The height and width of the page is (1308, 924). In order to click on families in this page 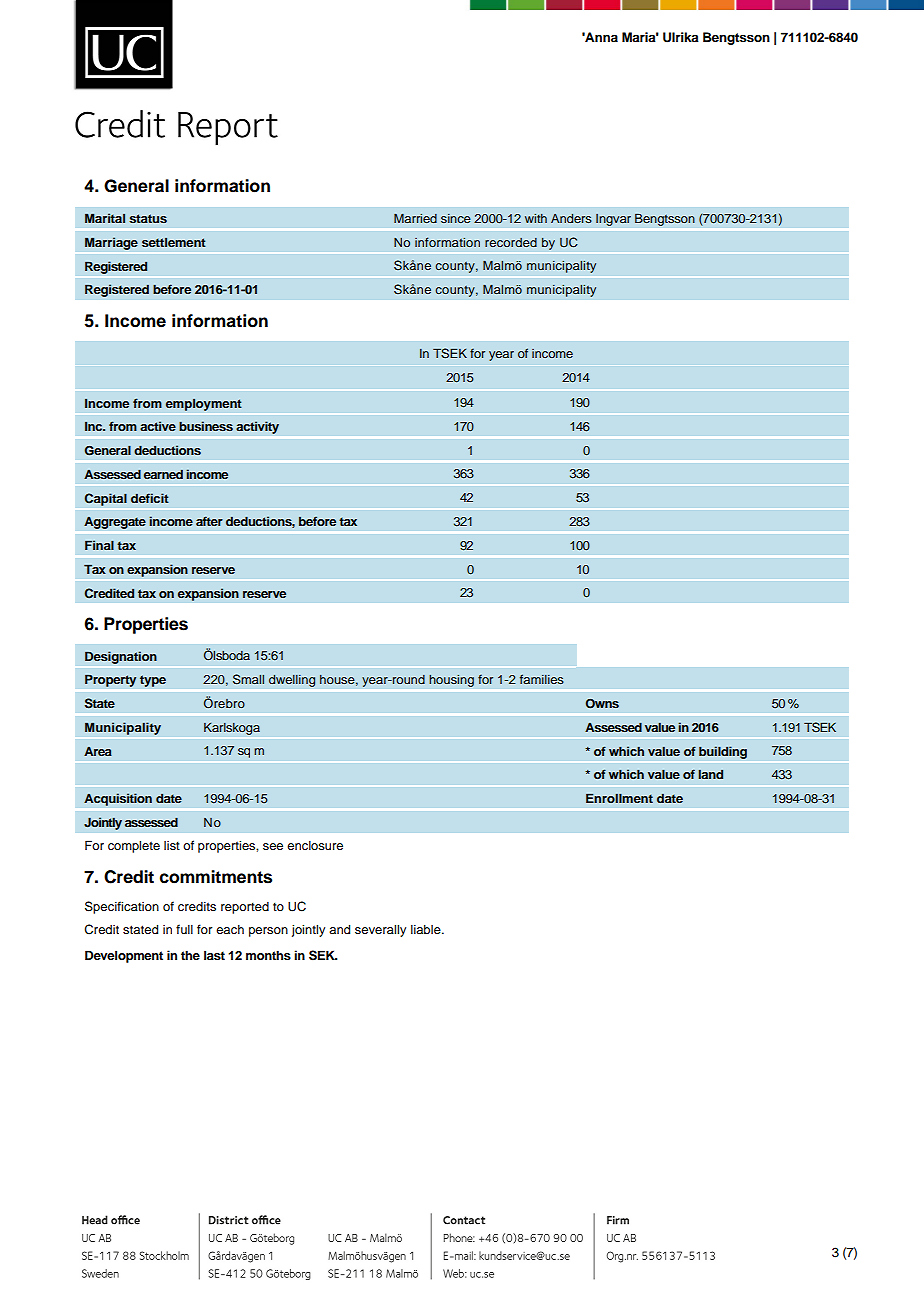, I will do `click(542, 679)`.
